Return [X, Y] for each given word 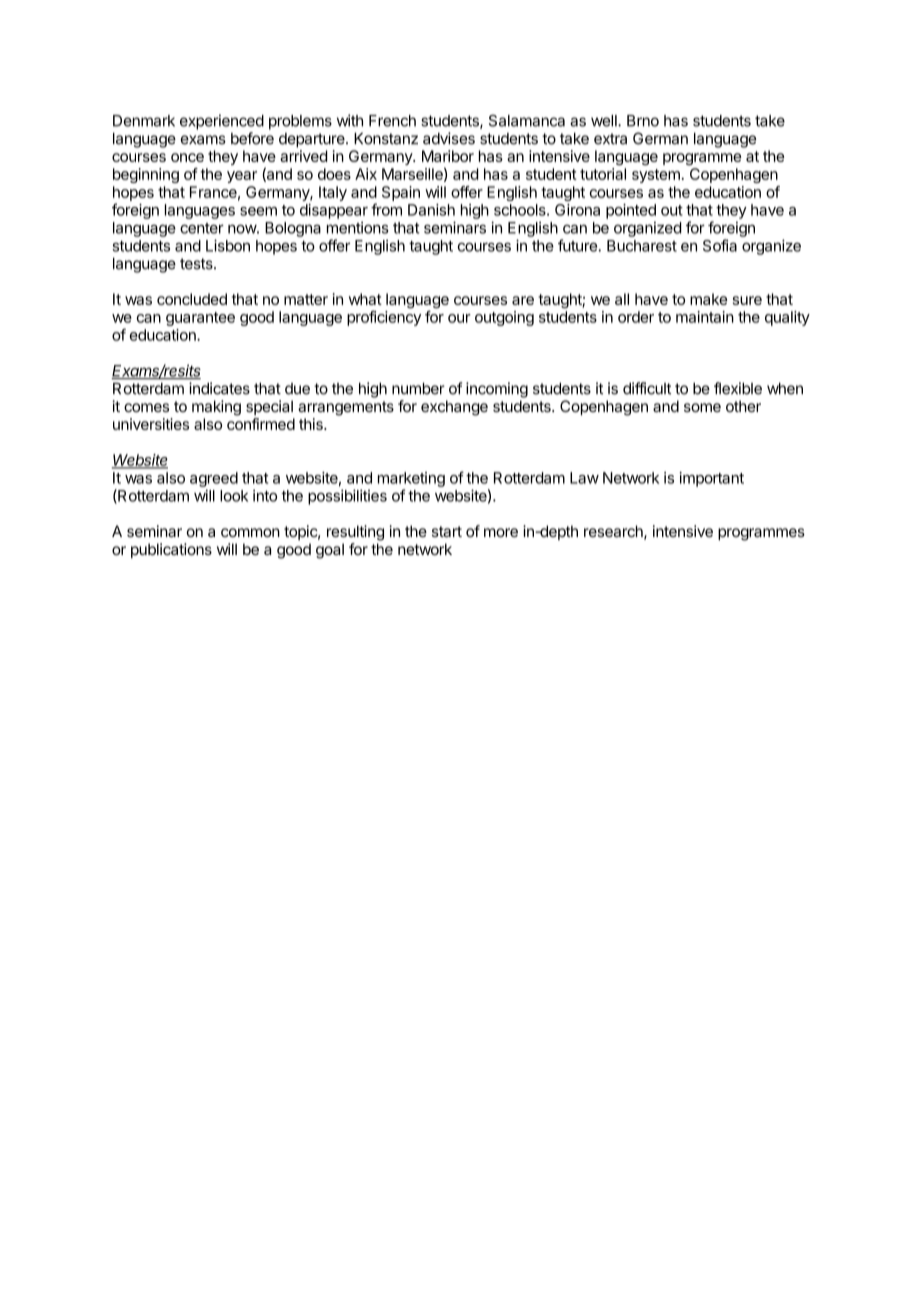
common [250, 532]
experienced [222, 122]
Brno [643, 121]
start [447, 531]
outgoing [504, 318]
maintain [705, 317]
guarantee [200, 319]
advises [449, 138]
